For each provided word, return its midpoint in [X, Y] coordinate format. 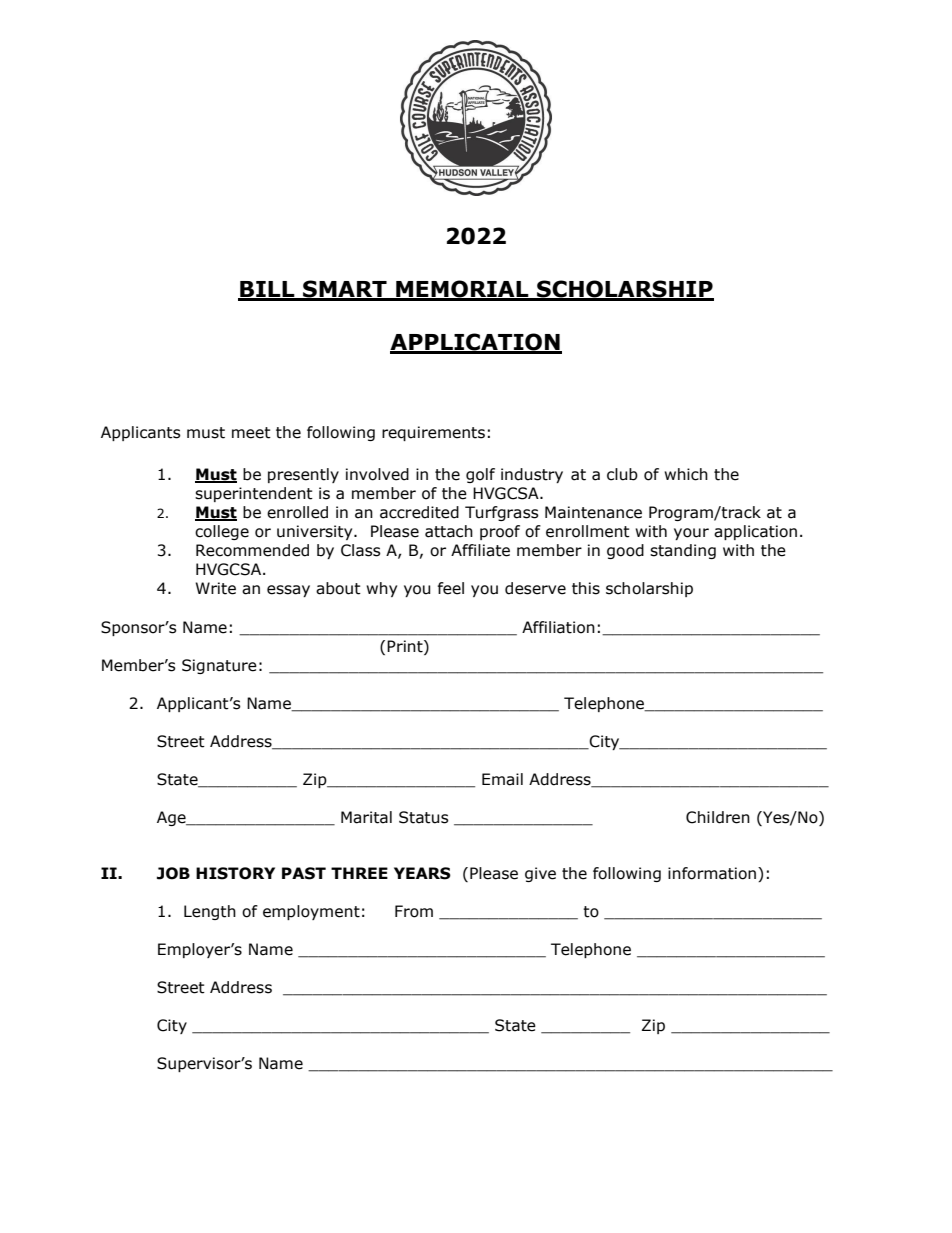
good [625, 551]
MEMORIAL [462, 290]
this [586, 588]
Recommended [252, 550]
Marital [366, 817]
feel [451, 588]
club [622, 474]
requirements [433, 433]
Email [502, 779]
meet [251, 433]
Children [718, 817]
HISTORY [235, 873]
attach [449, 531]
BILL [267, 290]
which [686, 474]
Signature [219, 666]
